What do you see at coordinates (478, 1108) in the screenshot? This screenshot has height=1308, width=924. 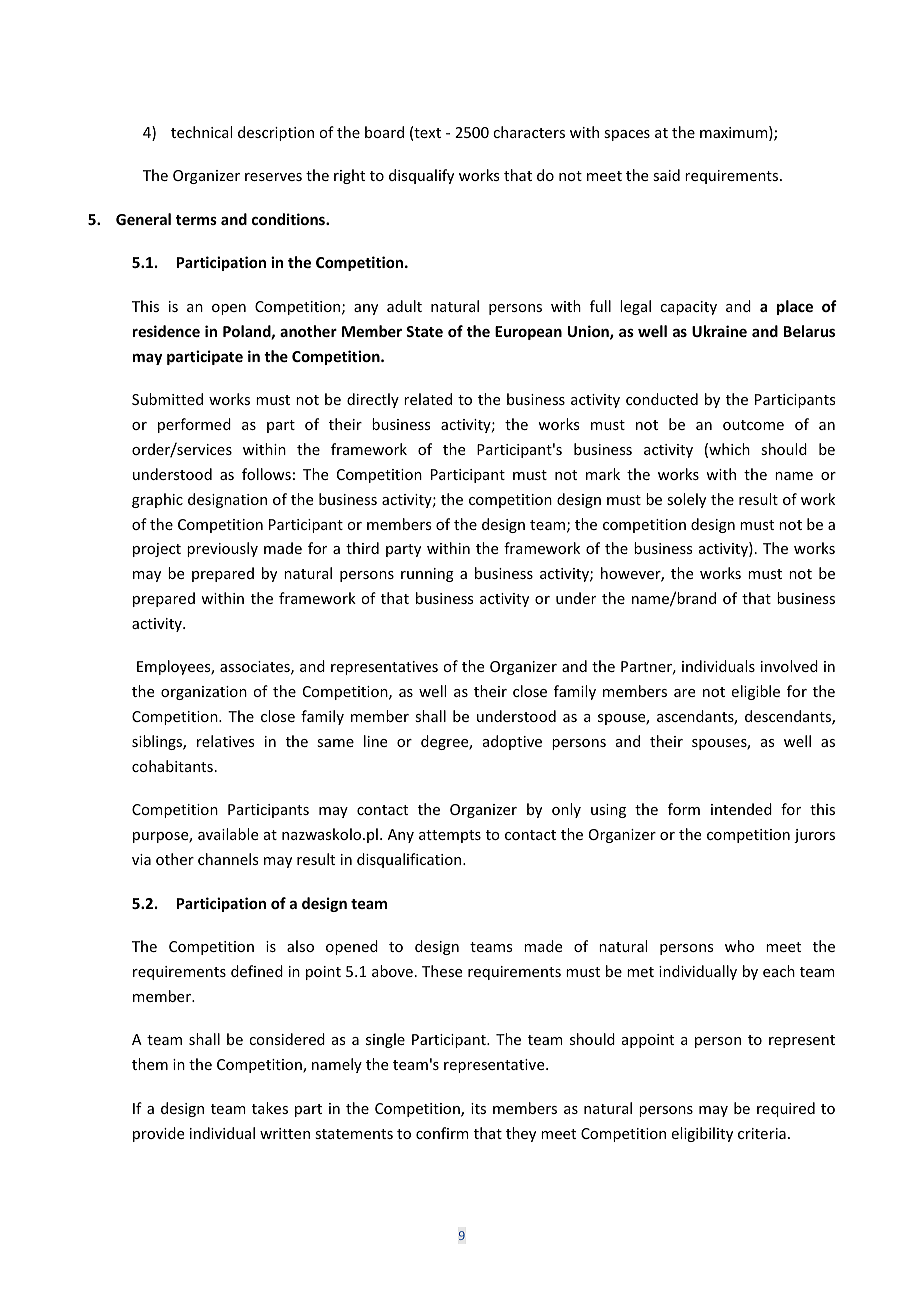 I see `its` at bounding box center [478, 1108].
